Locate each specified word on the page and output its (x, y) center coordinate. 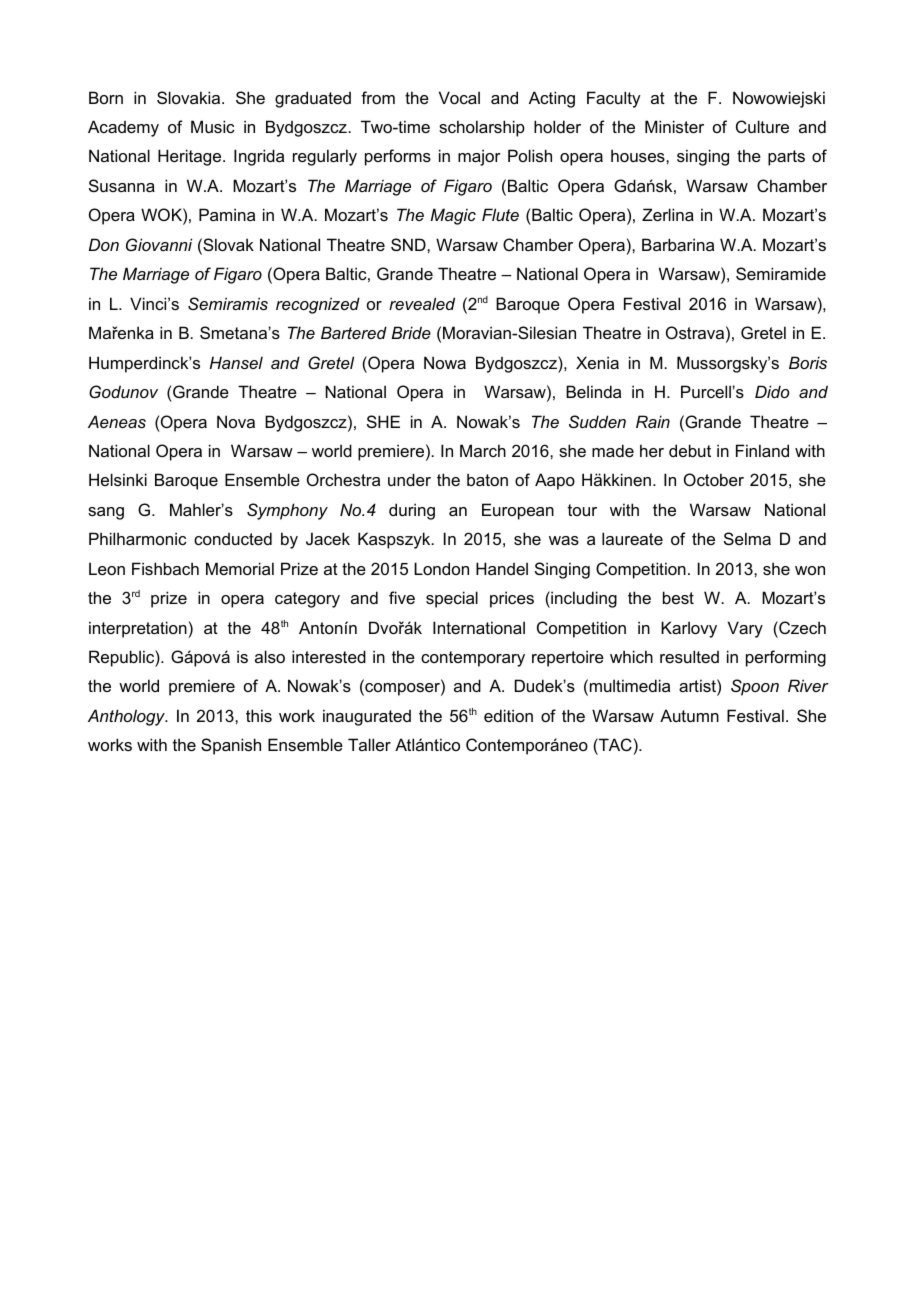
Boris (808, 362)
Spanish (231, 746)
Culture (762, 126)
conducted (233, 538)
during (412, 511)
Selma (747, 538)
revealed (422, 303)
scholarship (482, 128)
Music (213, 126)
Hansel (236, 362)
